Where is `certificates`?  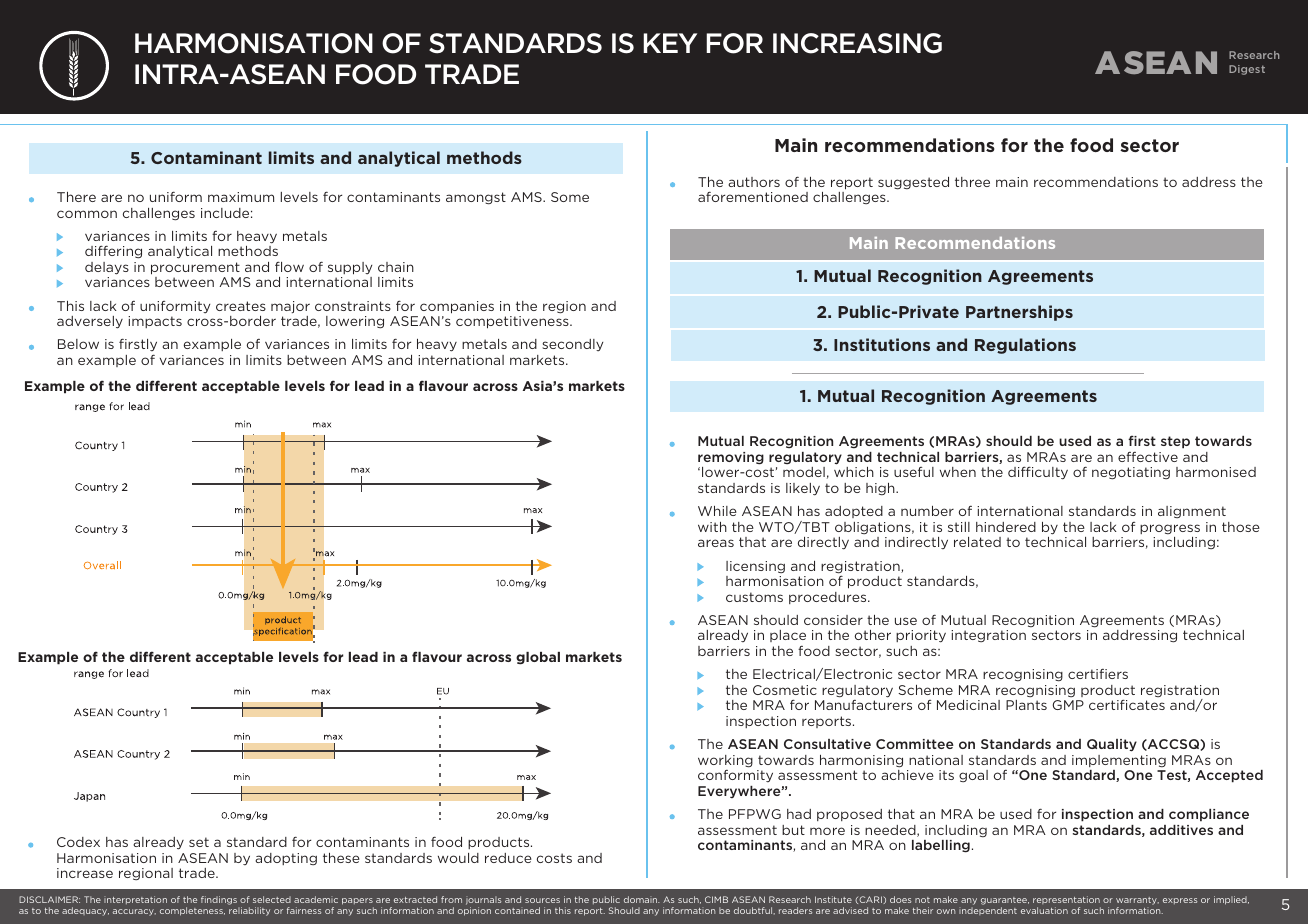 certificates is located at coordinates (1127, 705).
